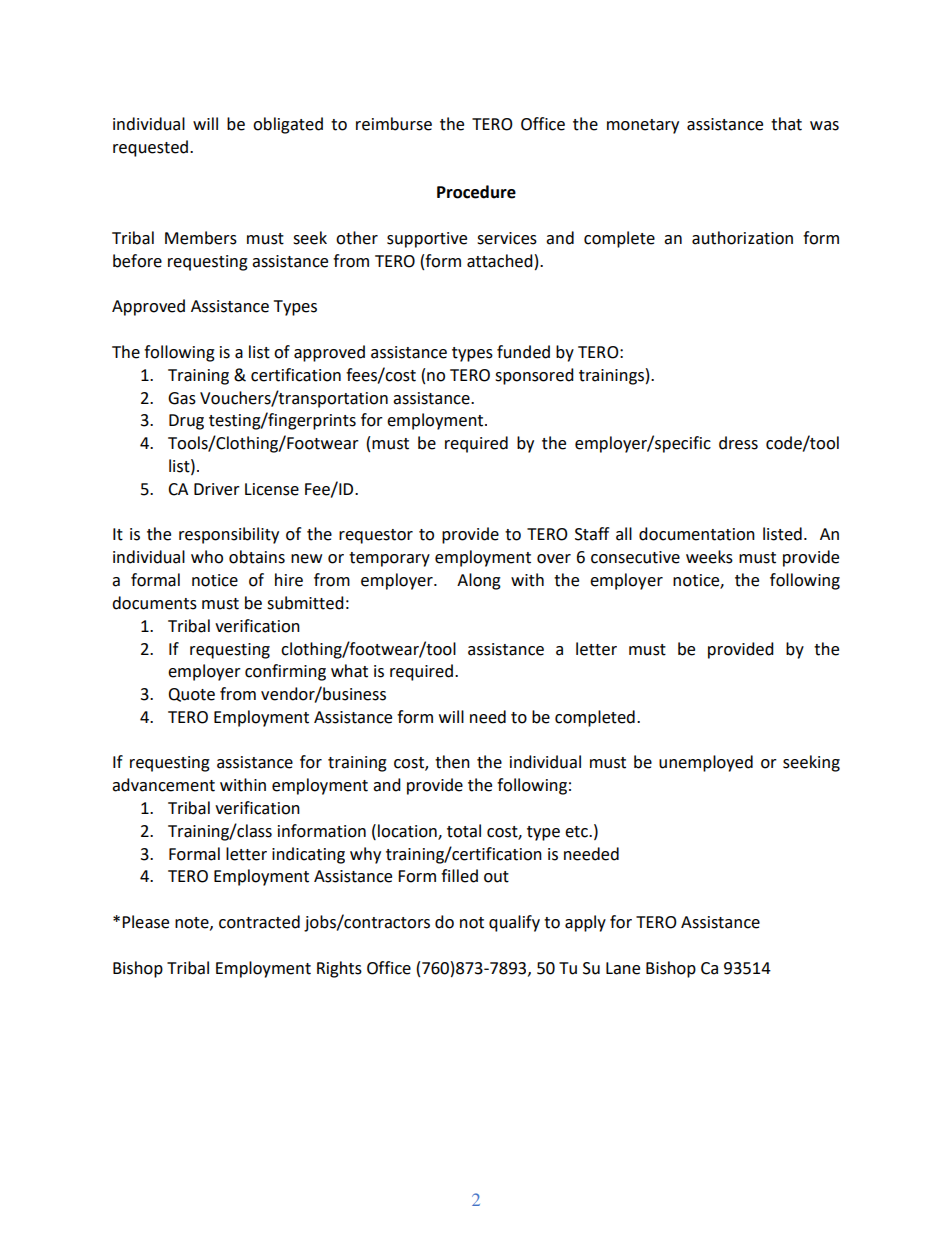  Describe the element at coordinates (476, 192) in the screenshot. I see `Procedure` at that location.
